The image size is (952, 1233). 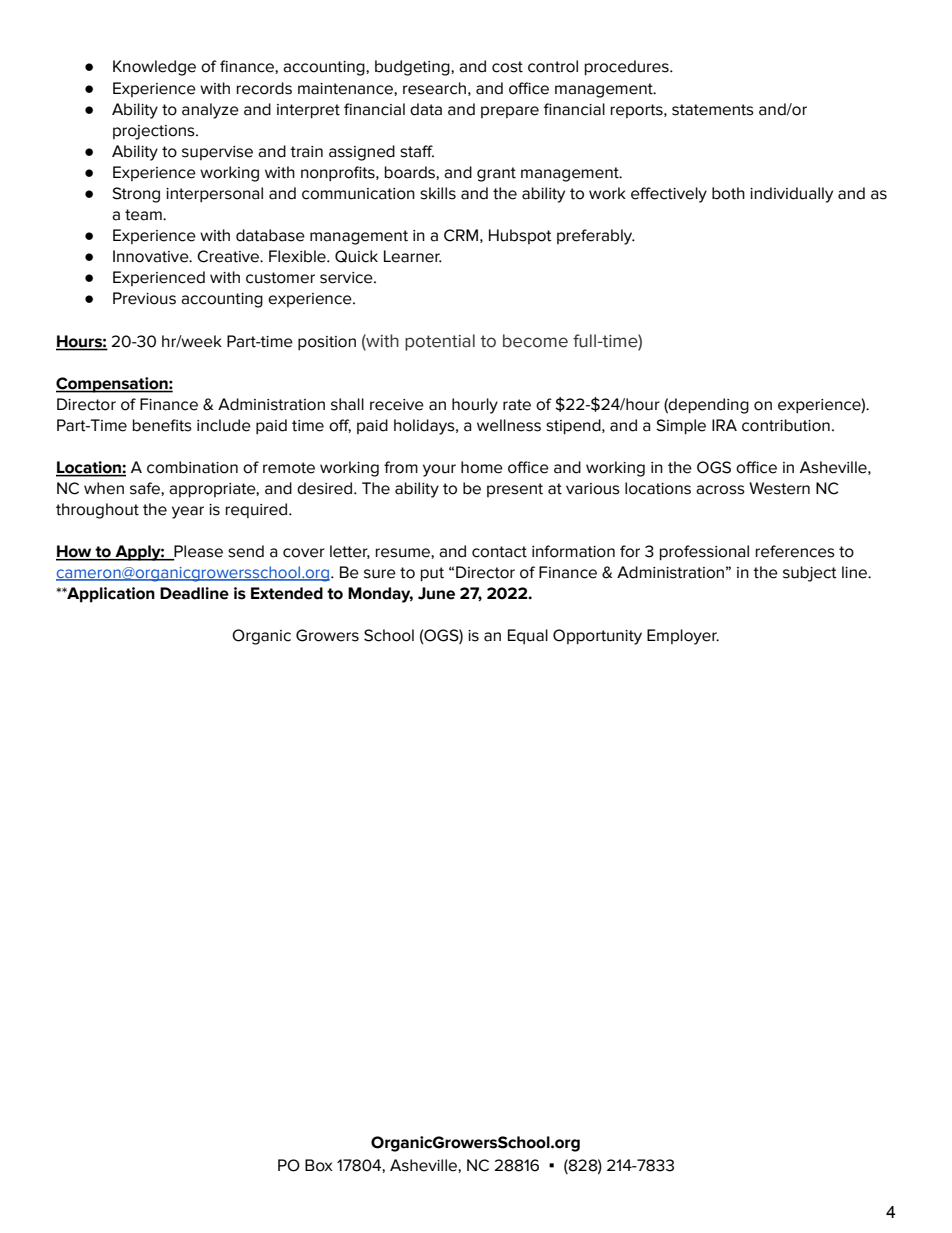 What do you see at coordinates (597, 637) in the screenshot?
I see `Opportunity` at bounding box center [597, 637].
